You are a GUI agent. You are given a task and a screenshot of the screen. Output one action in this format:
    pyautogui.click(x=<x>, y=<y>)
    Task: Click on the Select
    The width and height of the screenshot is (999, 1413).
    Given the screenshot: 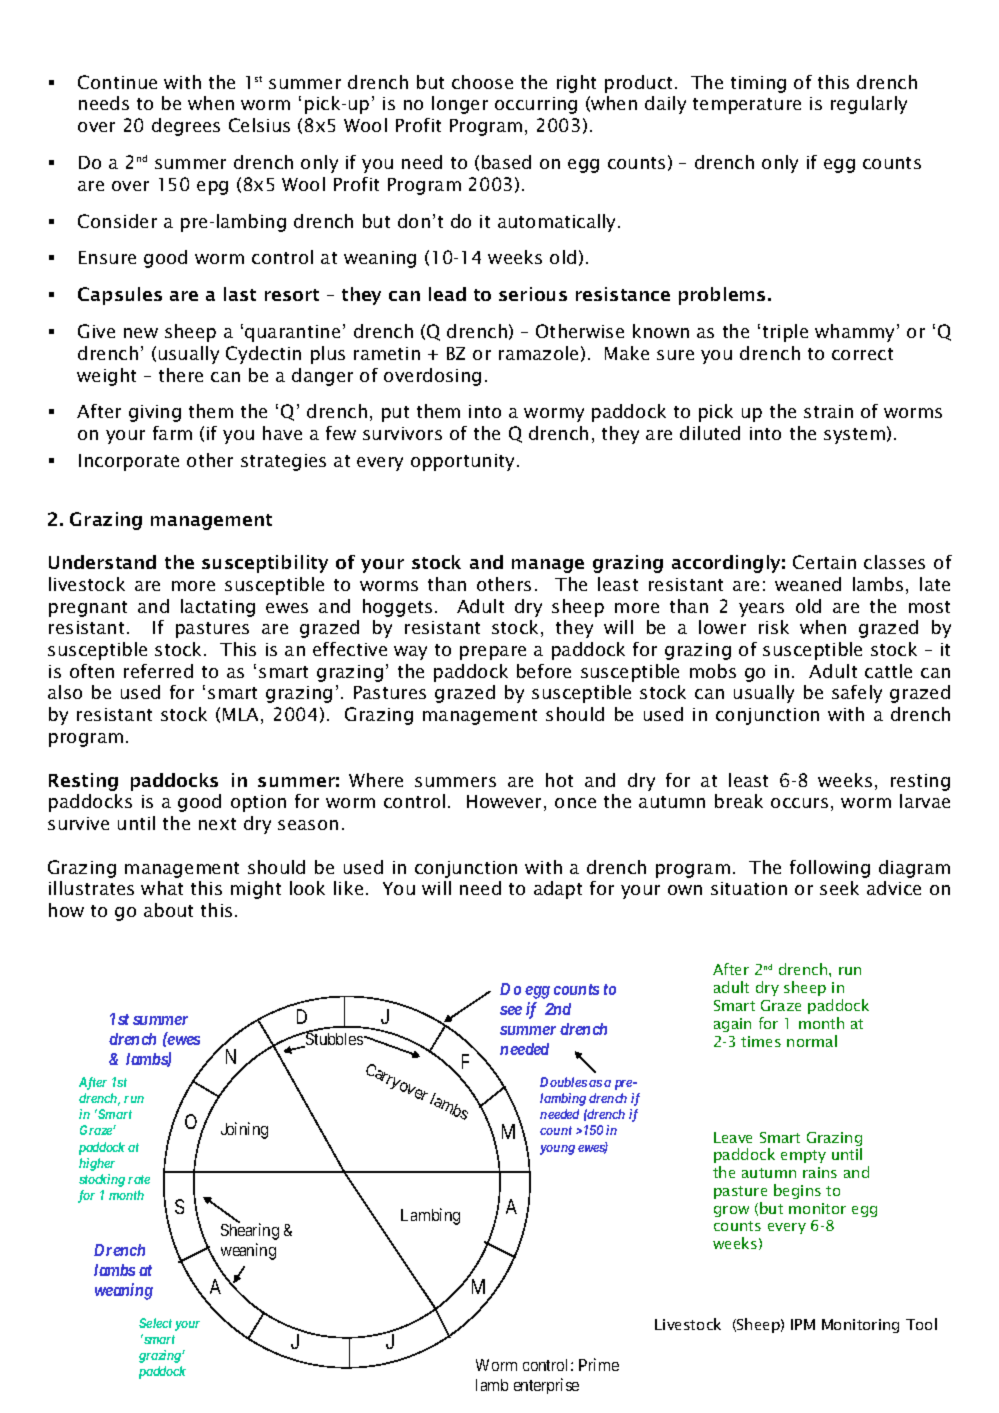 What is the action you would take?
    pyautogui.click(x=155, y=1323)
